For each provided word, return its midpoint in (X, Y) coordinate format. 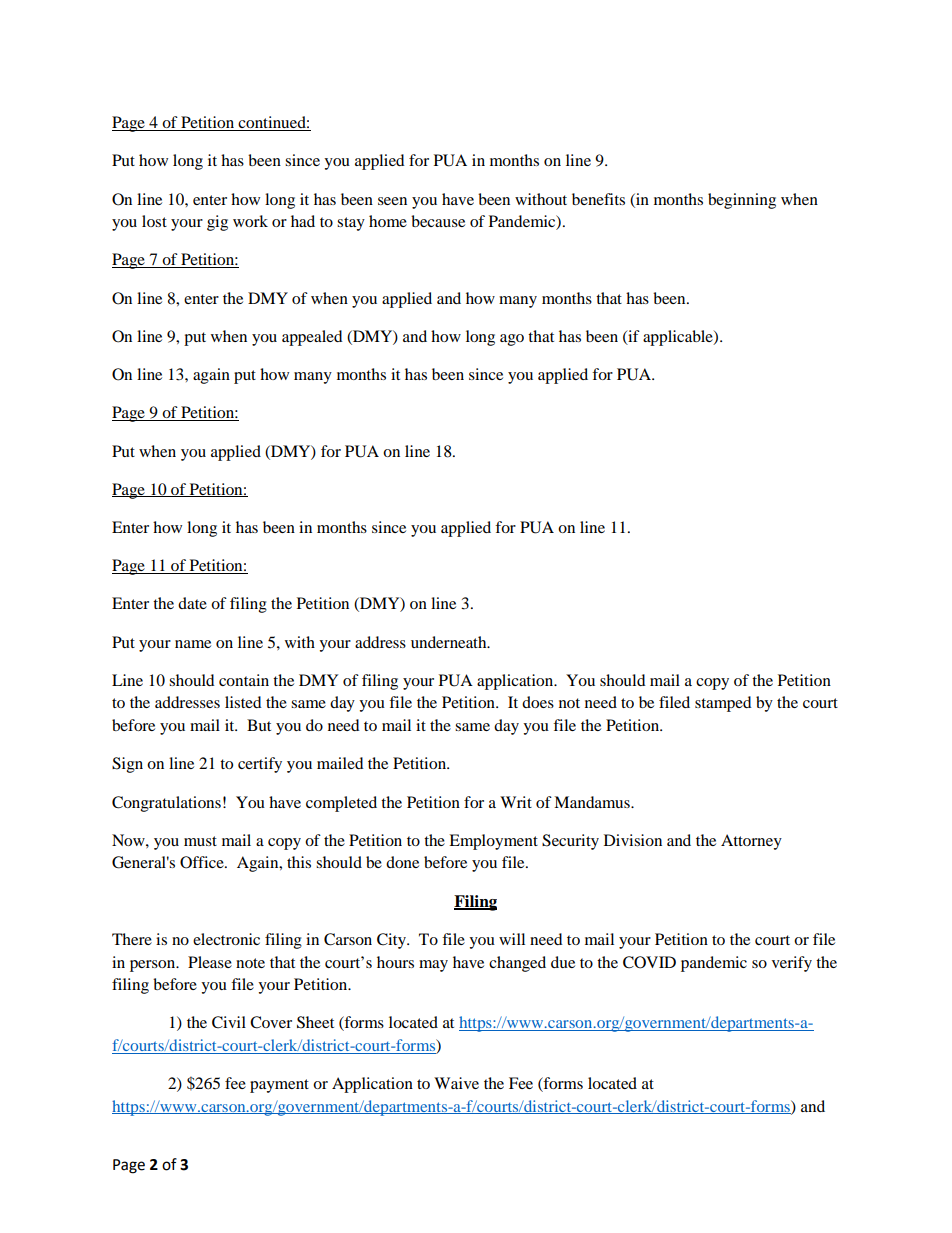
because (438, 221)
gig (217, 223)
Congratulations (166, 804)
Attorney (751, 842)
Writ (516, 802)
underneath (450, 642)
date (192, 603)
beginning (742, 201)
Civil (229, 1022)
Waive (456, 1083)
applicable (679, 338)
